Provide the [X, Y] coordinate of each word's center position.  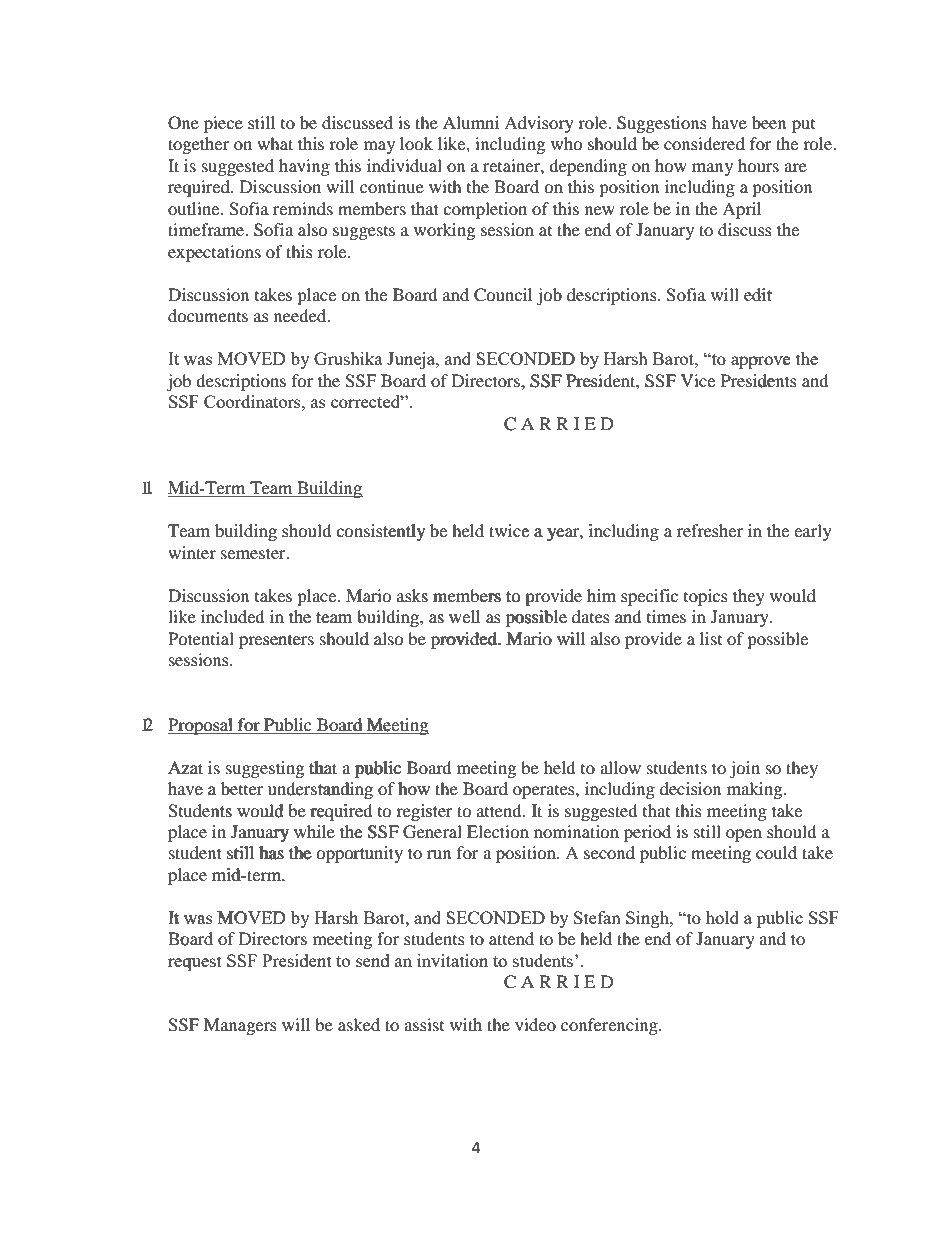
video [535, 1024]
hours [758, 165]
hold [722, 917]
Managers [240, 1026]
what [275, 143]
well [465, 617]
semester [254, 553]
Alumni [471, 122]
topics [706, 597]
